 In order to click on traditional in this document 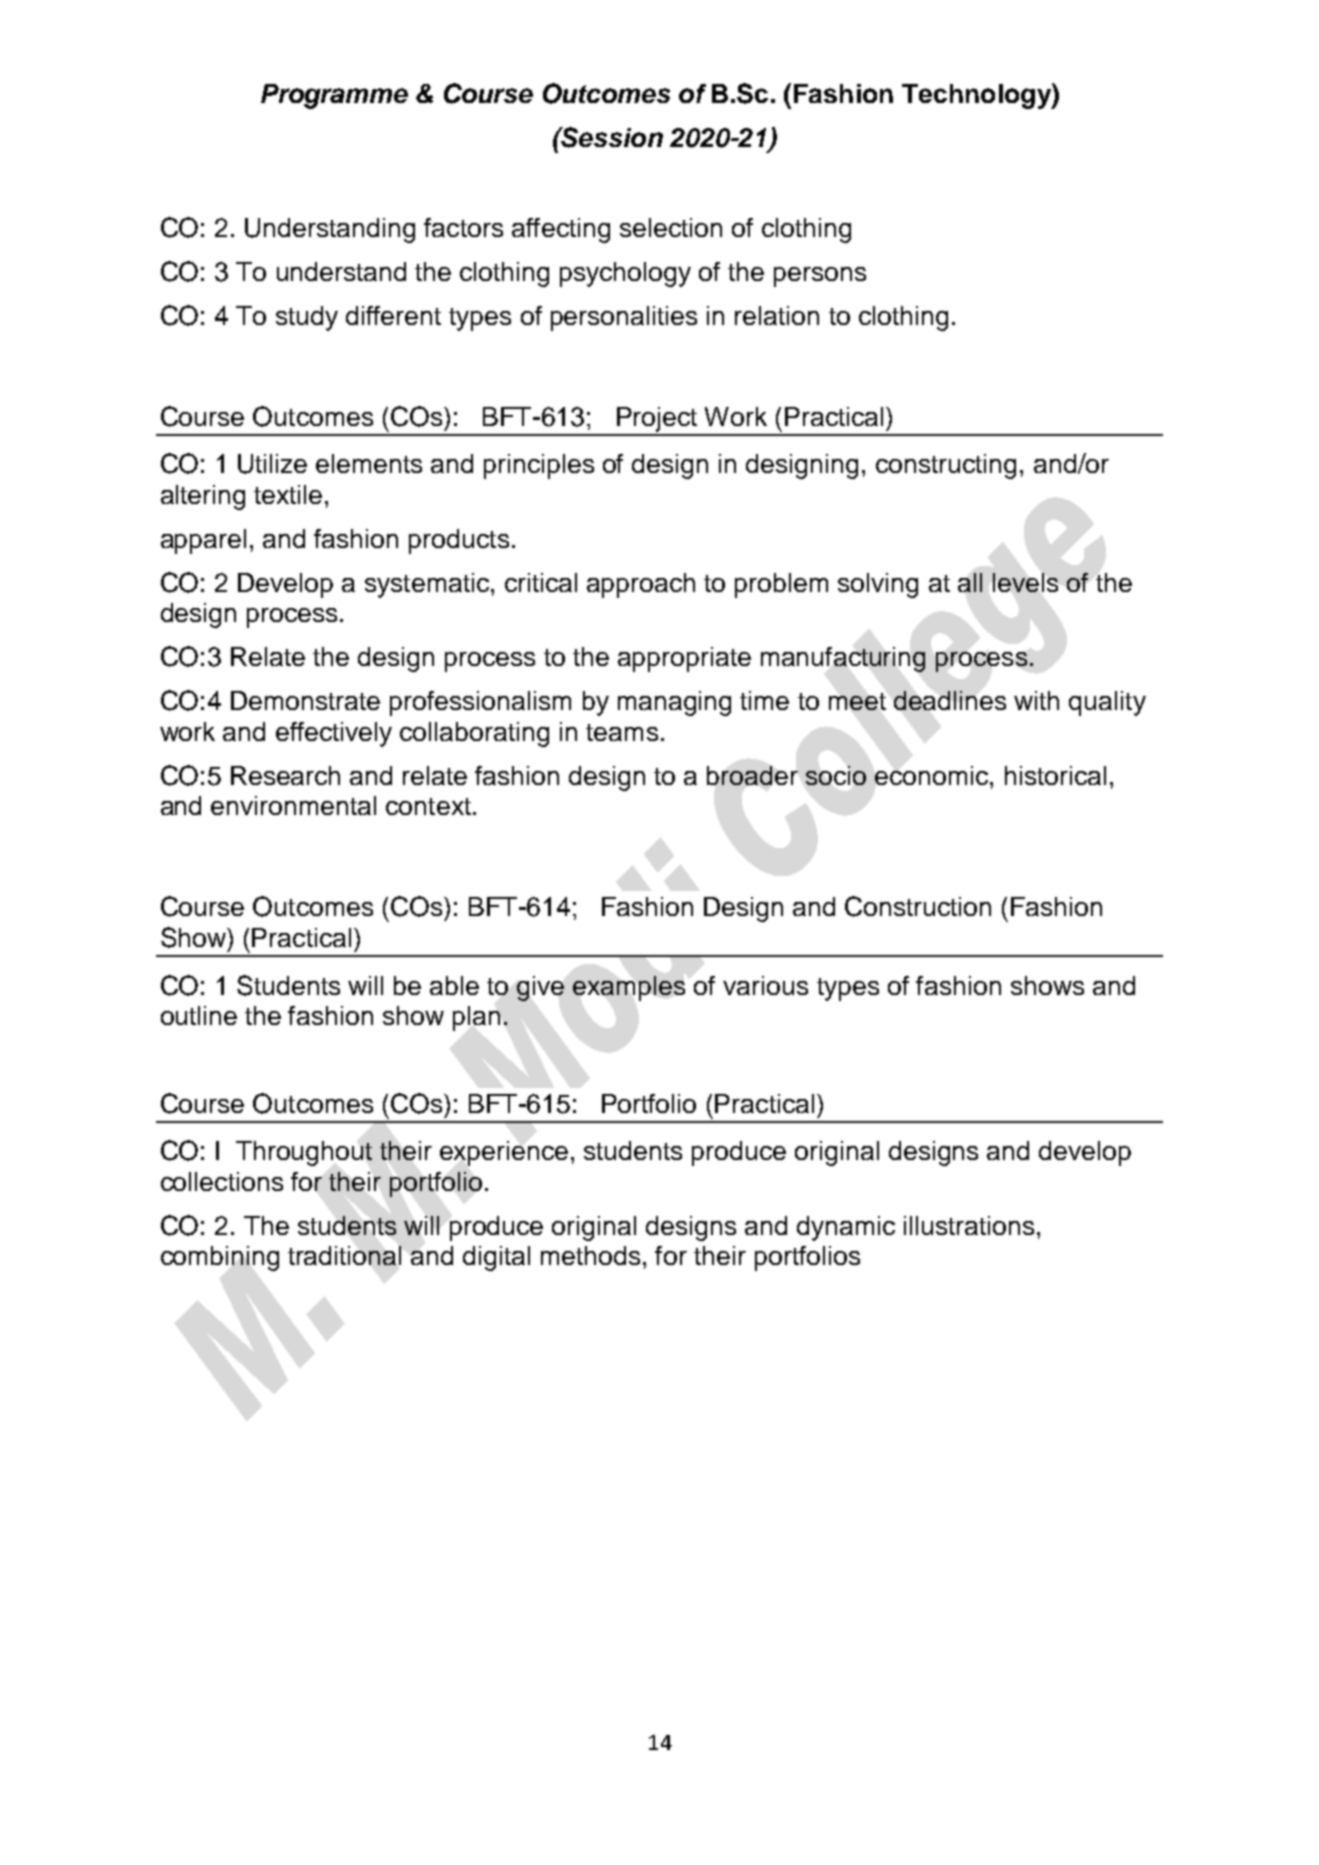, I will do `click(344, 1255)`.
